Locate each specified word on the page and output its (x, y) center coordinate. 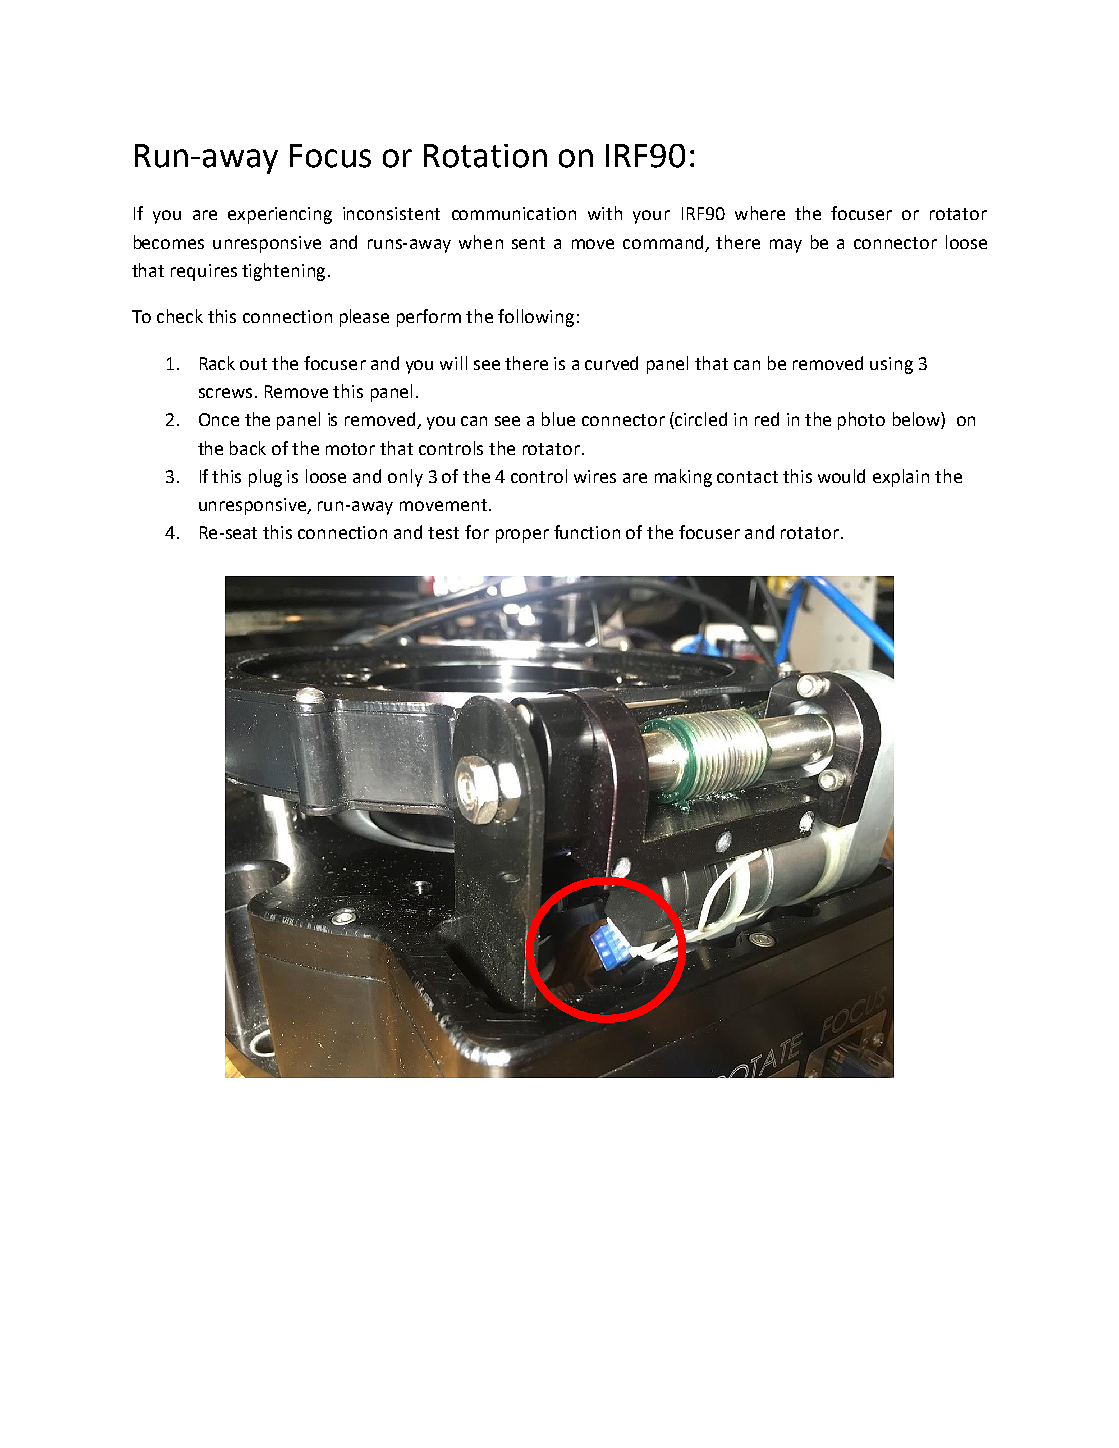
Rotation (485, 156)
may (786, 246)
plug (265, 478)
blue (558, 419)
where (760, 213)
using (891, 365)
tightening (283, 272)
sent (528, 243)
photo (861, 421)
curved (611, 363)
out (253, 364)
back (248, 448)
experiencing (280, 215)
